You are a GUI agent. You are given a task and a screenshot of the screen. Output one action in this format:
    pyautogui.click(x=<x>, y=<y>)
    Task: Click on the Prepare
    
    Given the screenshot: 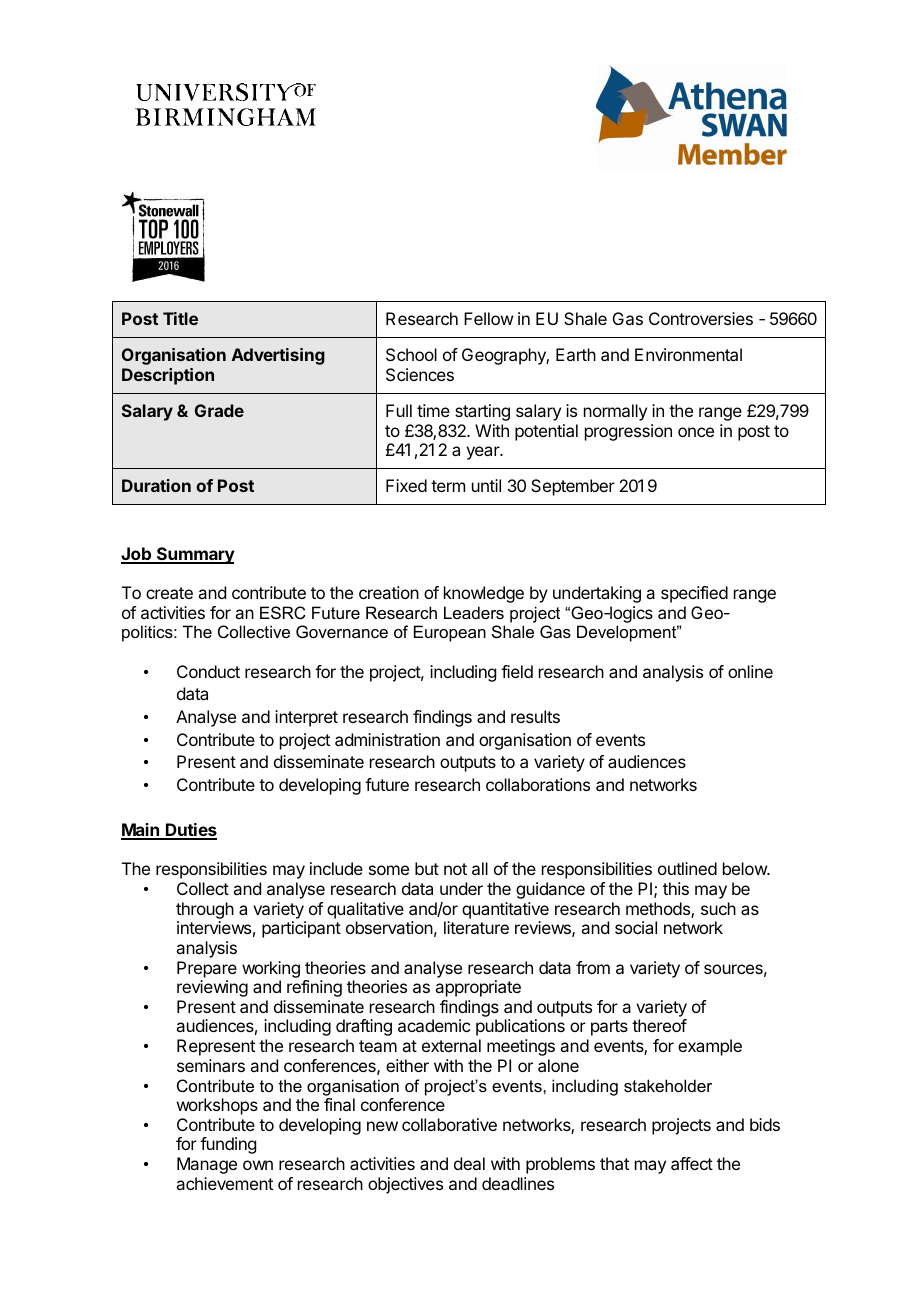 What is the action you would take?
    pyautogui.click(x=207, y=969)
